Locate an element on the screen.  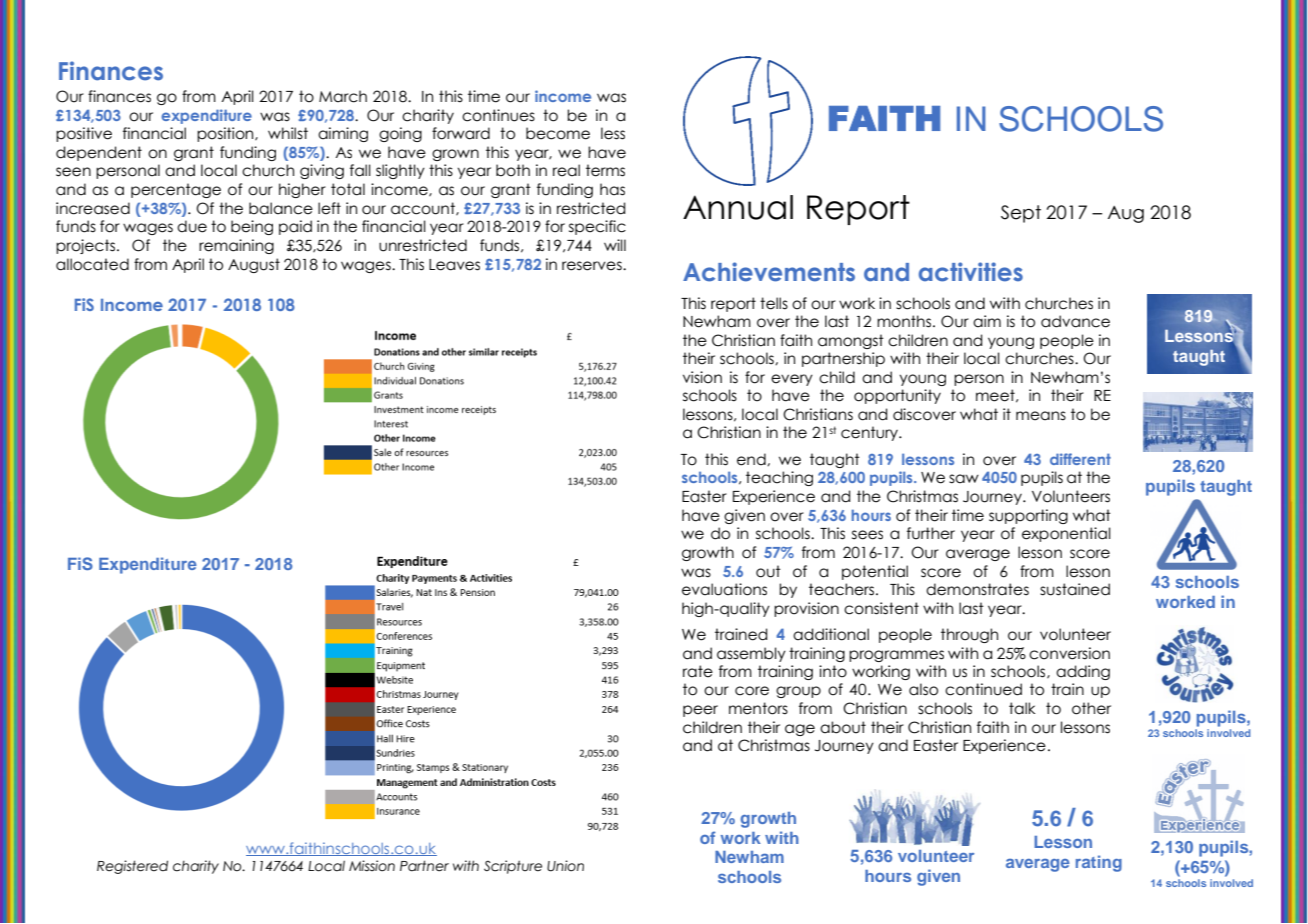
rating is located at coordinates (1099, 863).
